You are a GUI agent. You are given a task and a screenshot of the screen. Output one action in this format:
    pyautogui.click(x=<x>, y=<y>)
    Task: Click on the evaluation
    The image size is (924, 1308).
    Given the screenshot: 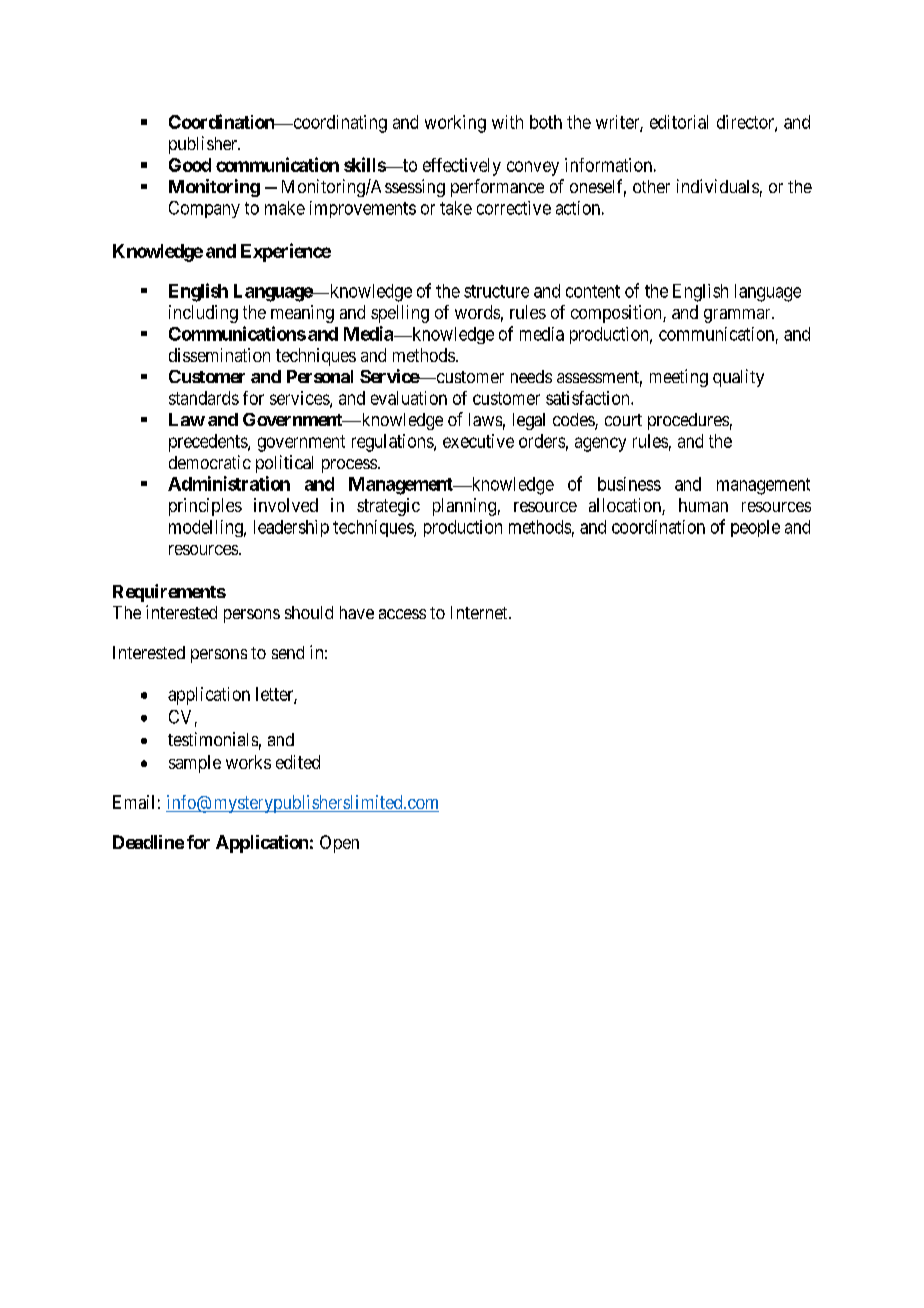 What is the action you would take?
    pyautogui.click(x=409, y=398)
